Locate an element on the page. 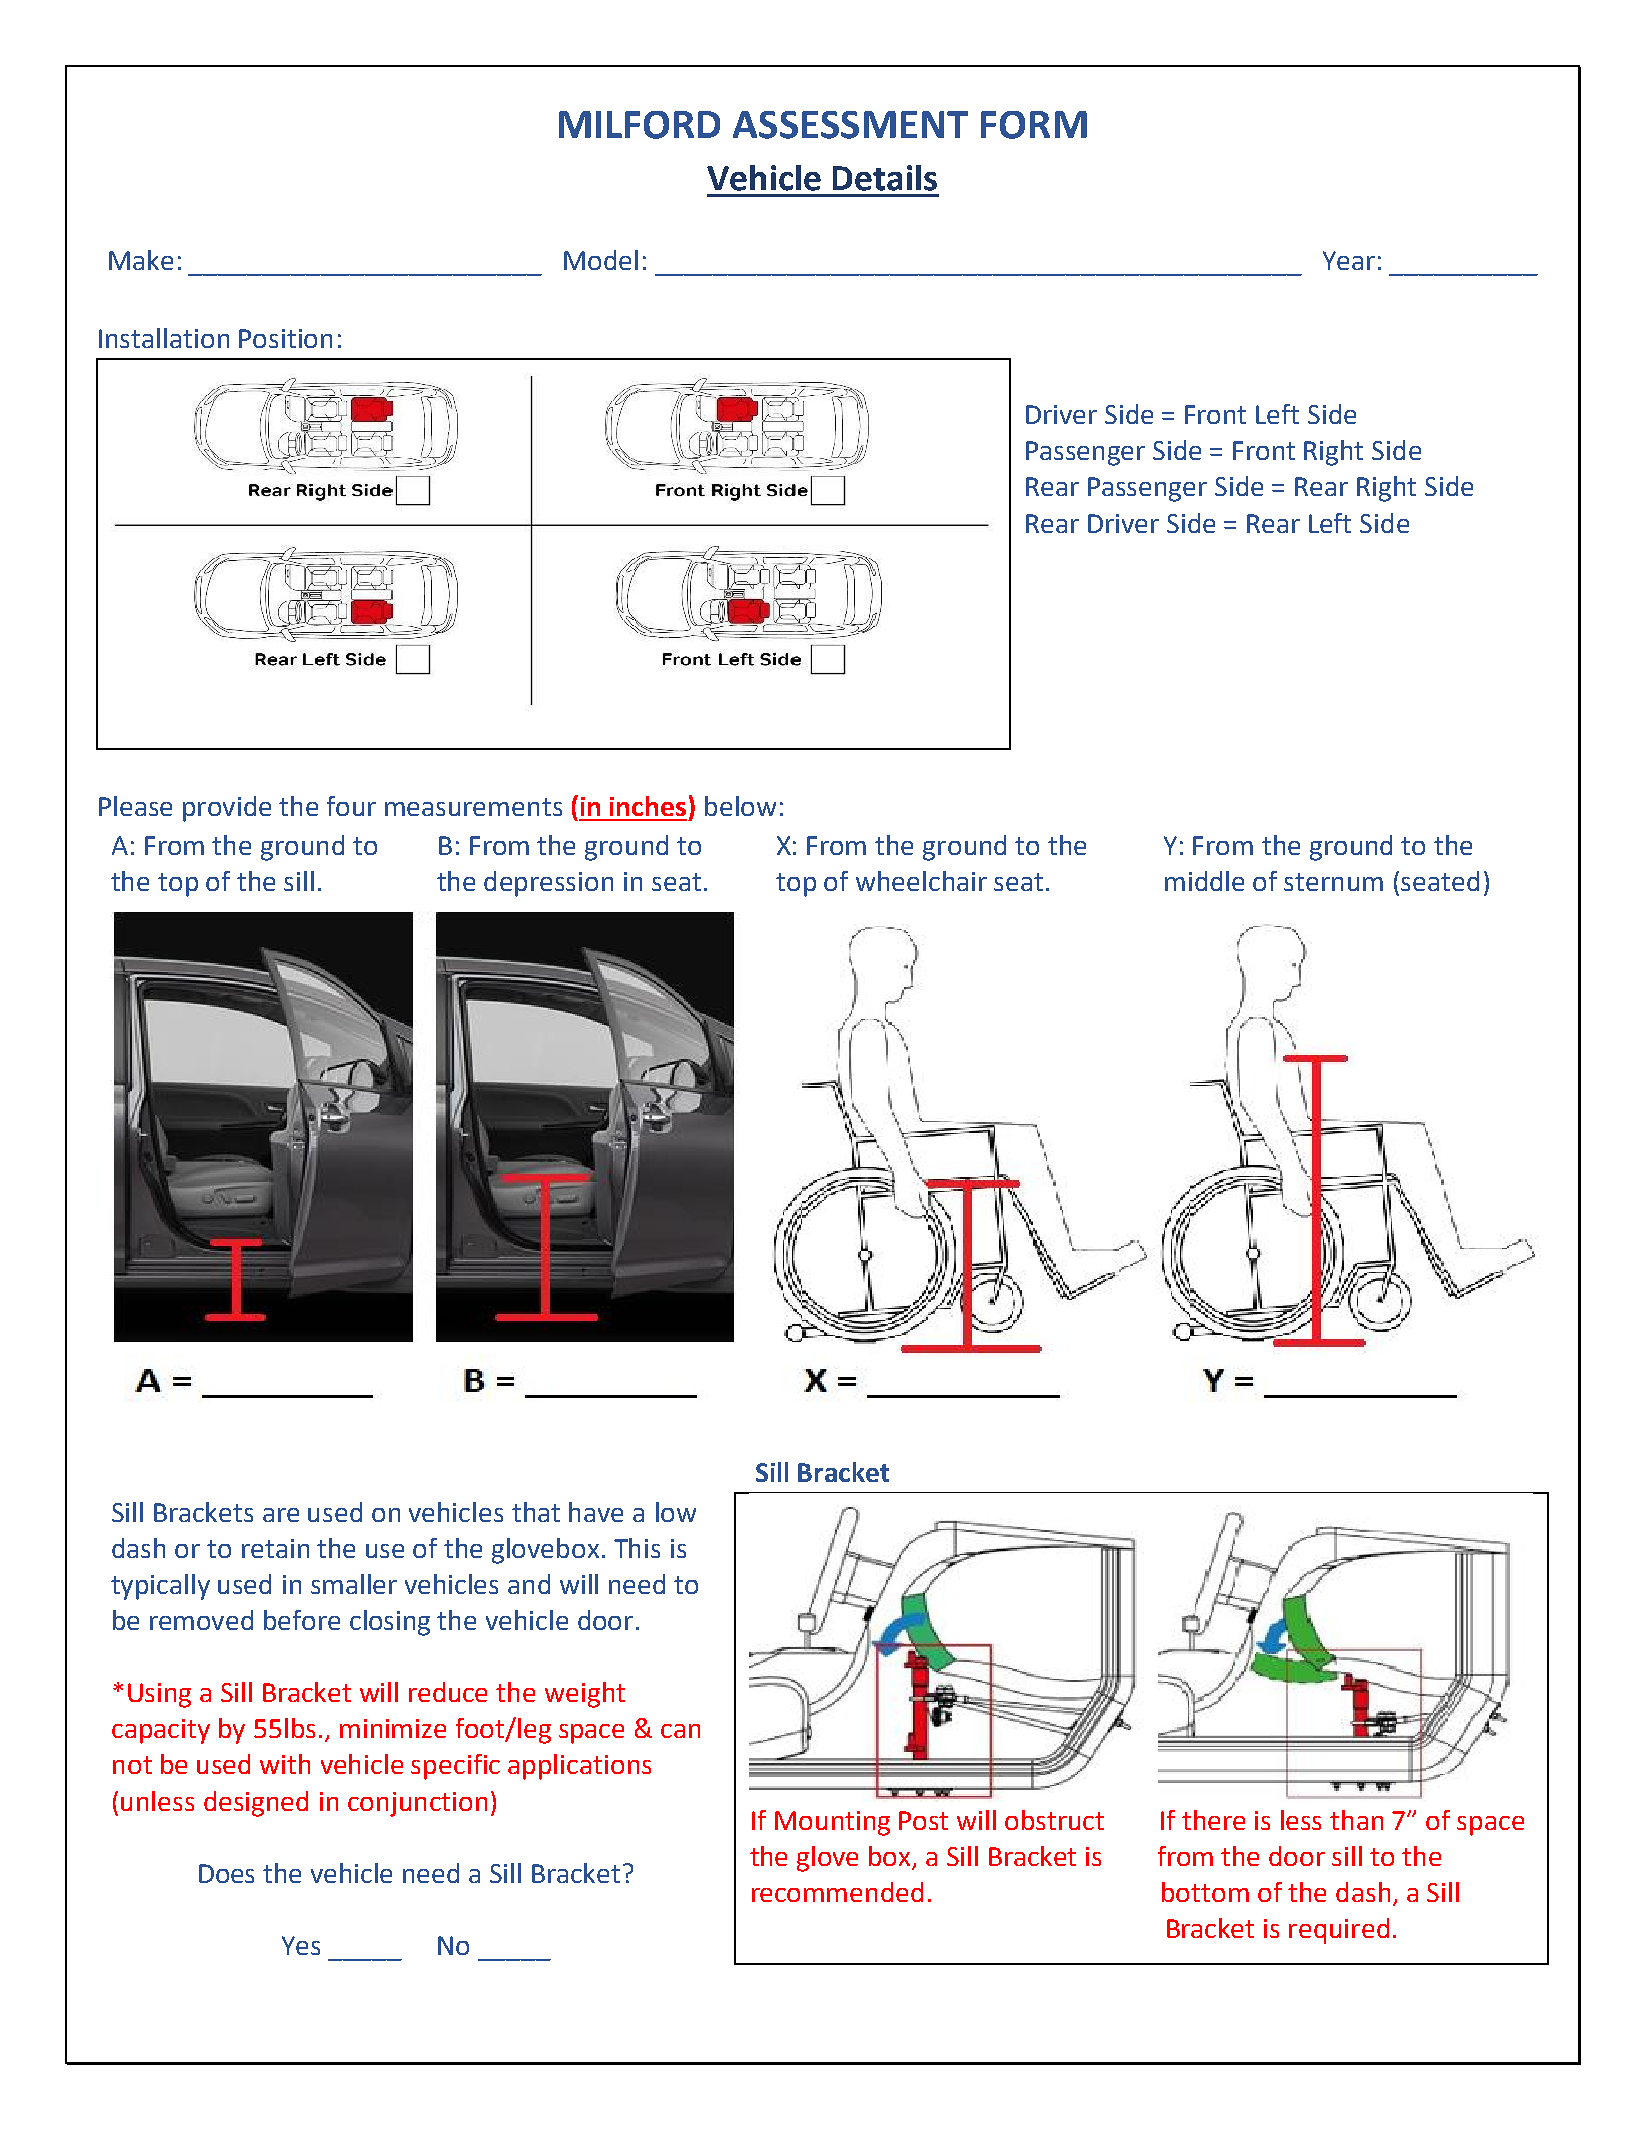 The height and width of the image is (2129, 1645). MILFORD is located at coordinates (639, 125).
